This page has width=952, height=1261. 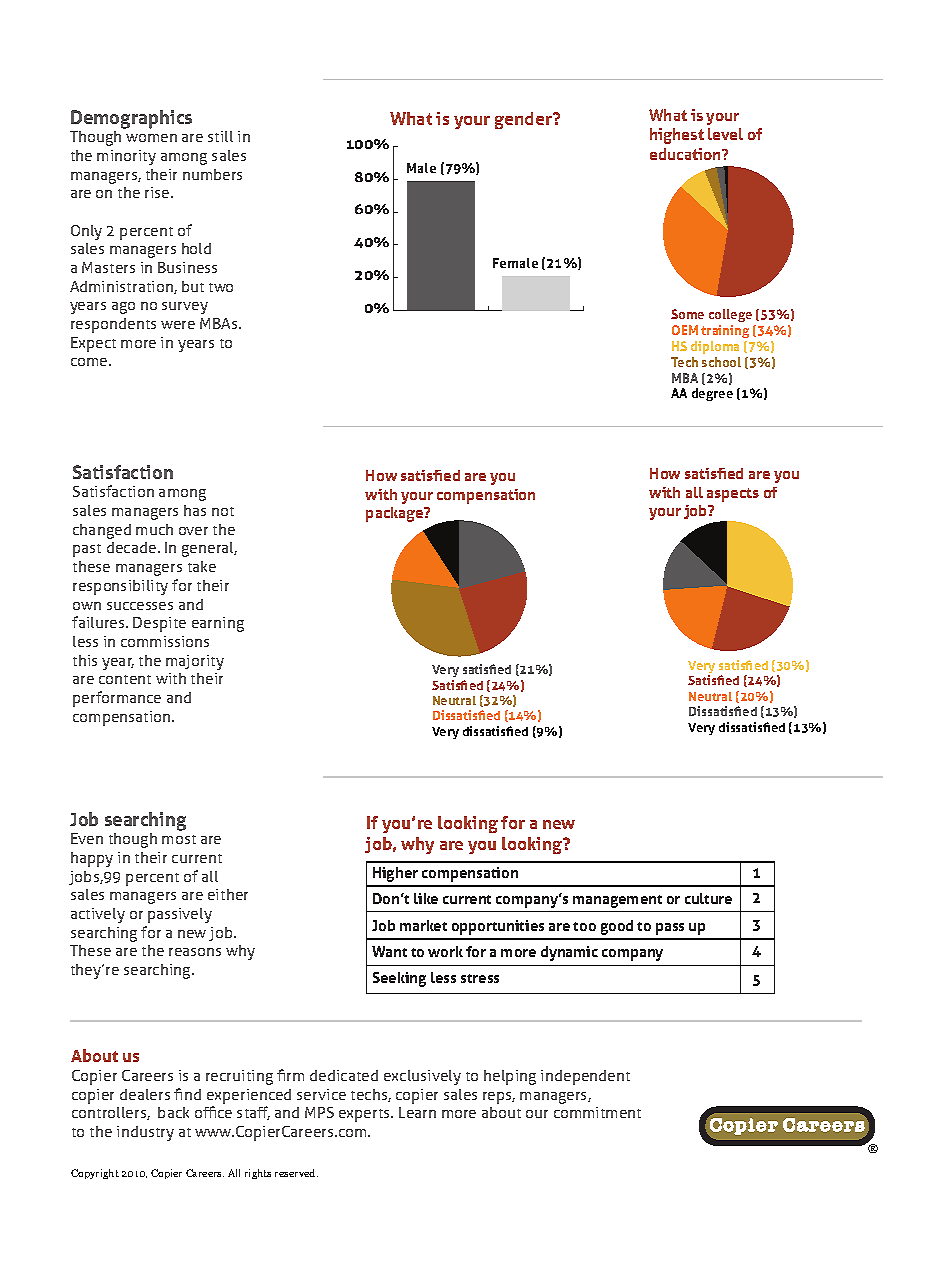 I want to click on women, so click(x=151, y=138).
